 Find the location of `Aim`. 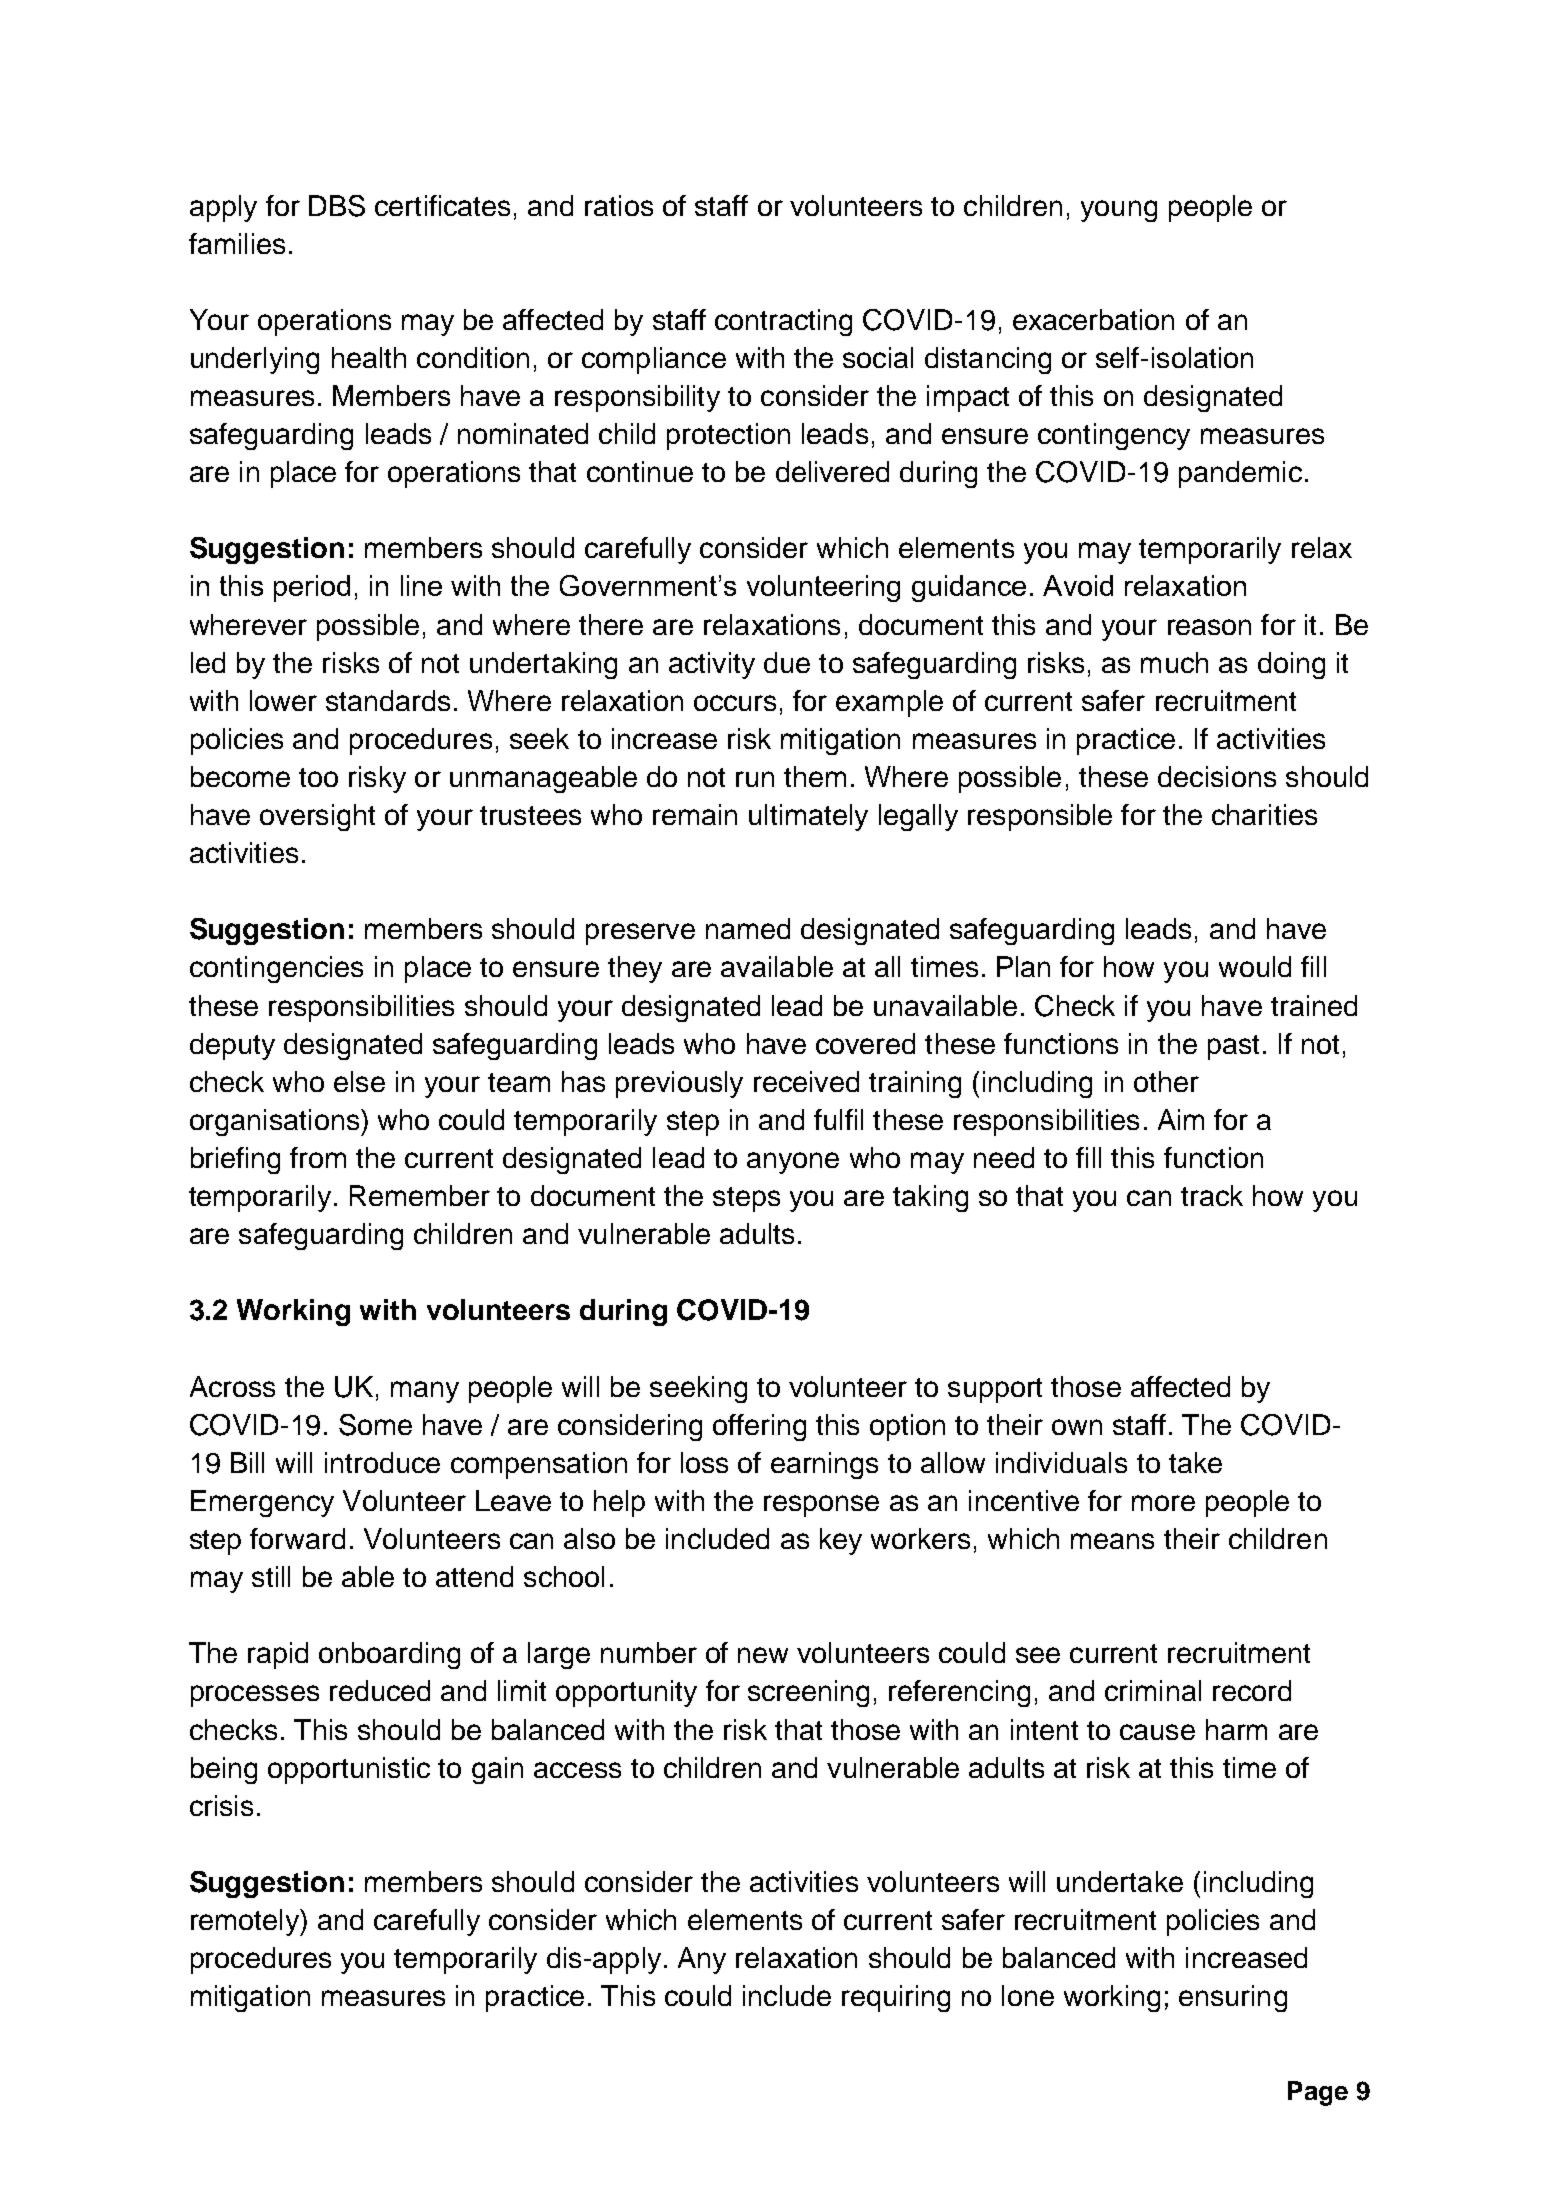

Aim is located at coordinates (1181, 1119).
